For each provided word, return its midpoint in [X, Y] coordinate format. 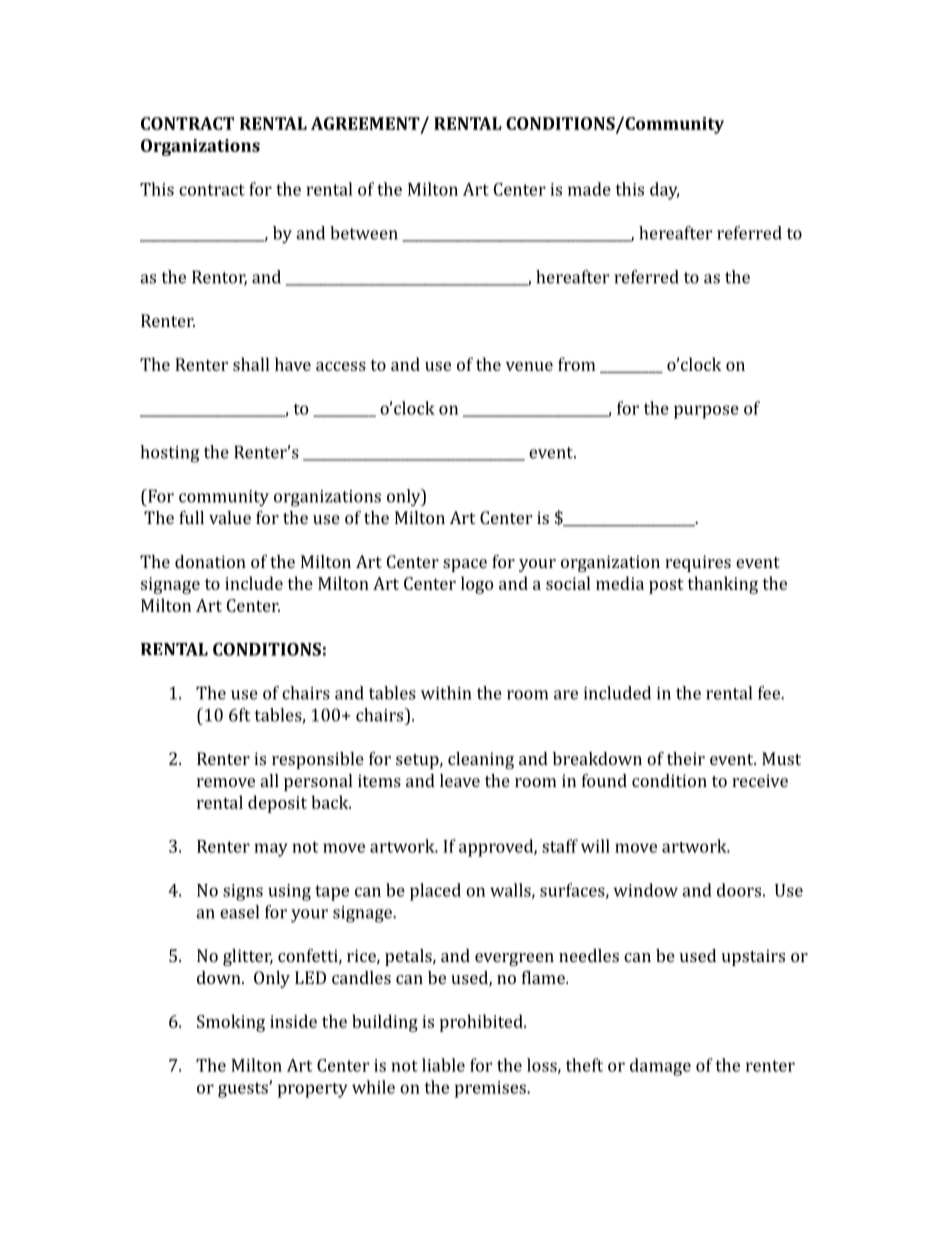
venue [529, 366]
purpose [706, 412]
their [686, 758]
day [664, 191]
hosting [169, 454]
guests [244, 1090]
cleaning [481, 760]
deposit [277, 804]
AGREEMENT [366, 124]
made [589, 189]
